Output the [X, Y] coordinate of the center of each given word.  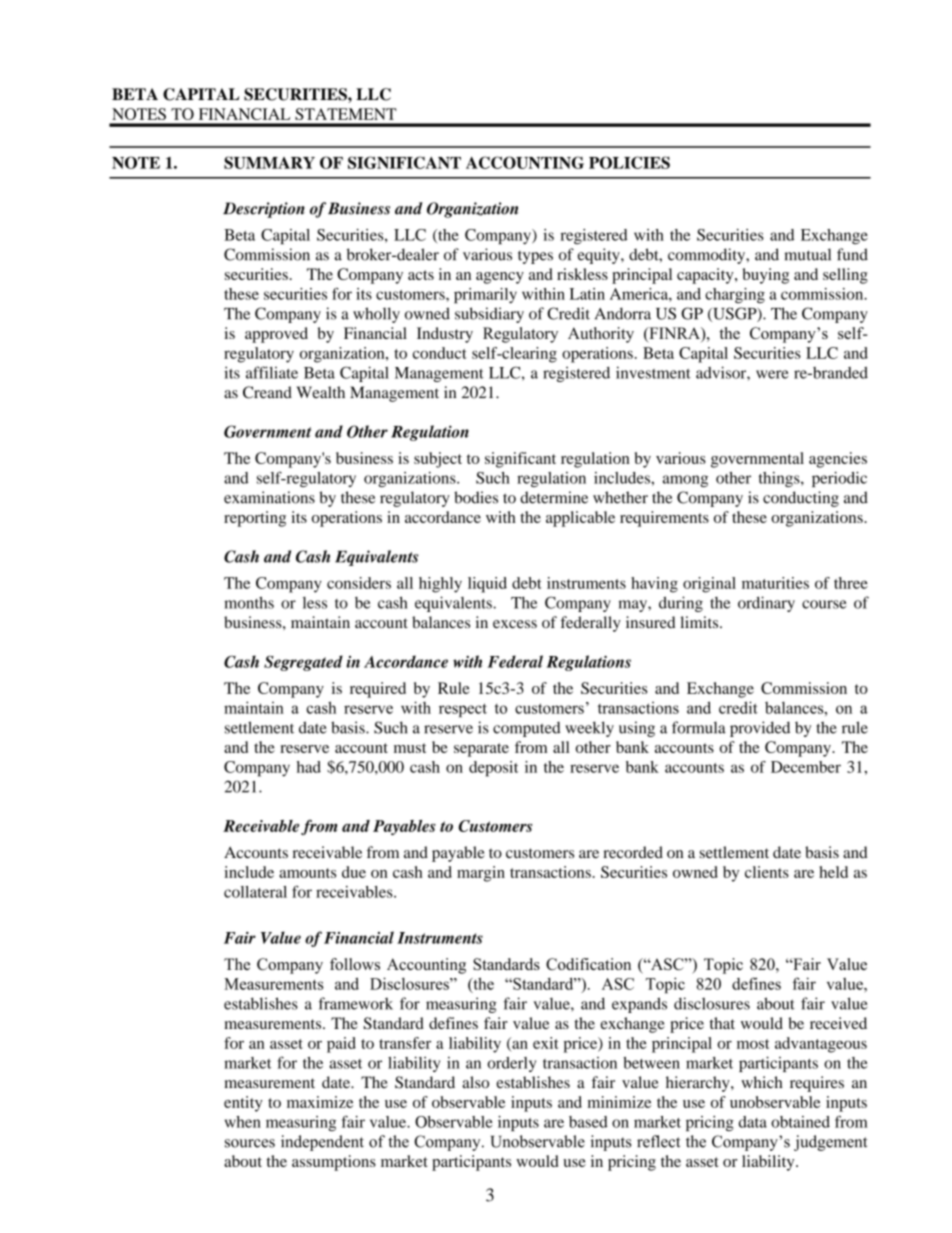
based [588, 1122]
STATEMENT [346, 114]
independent [322, 1143]
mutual [807, 254]
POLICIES [629, 162]
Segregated [303, 663]
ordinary [766, 604]
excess [515, 624]
